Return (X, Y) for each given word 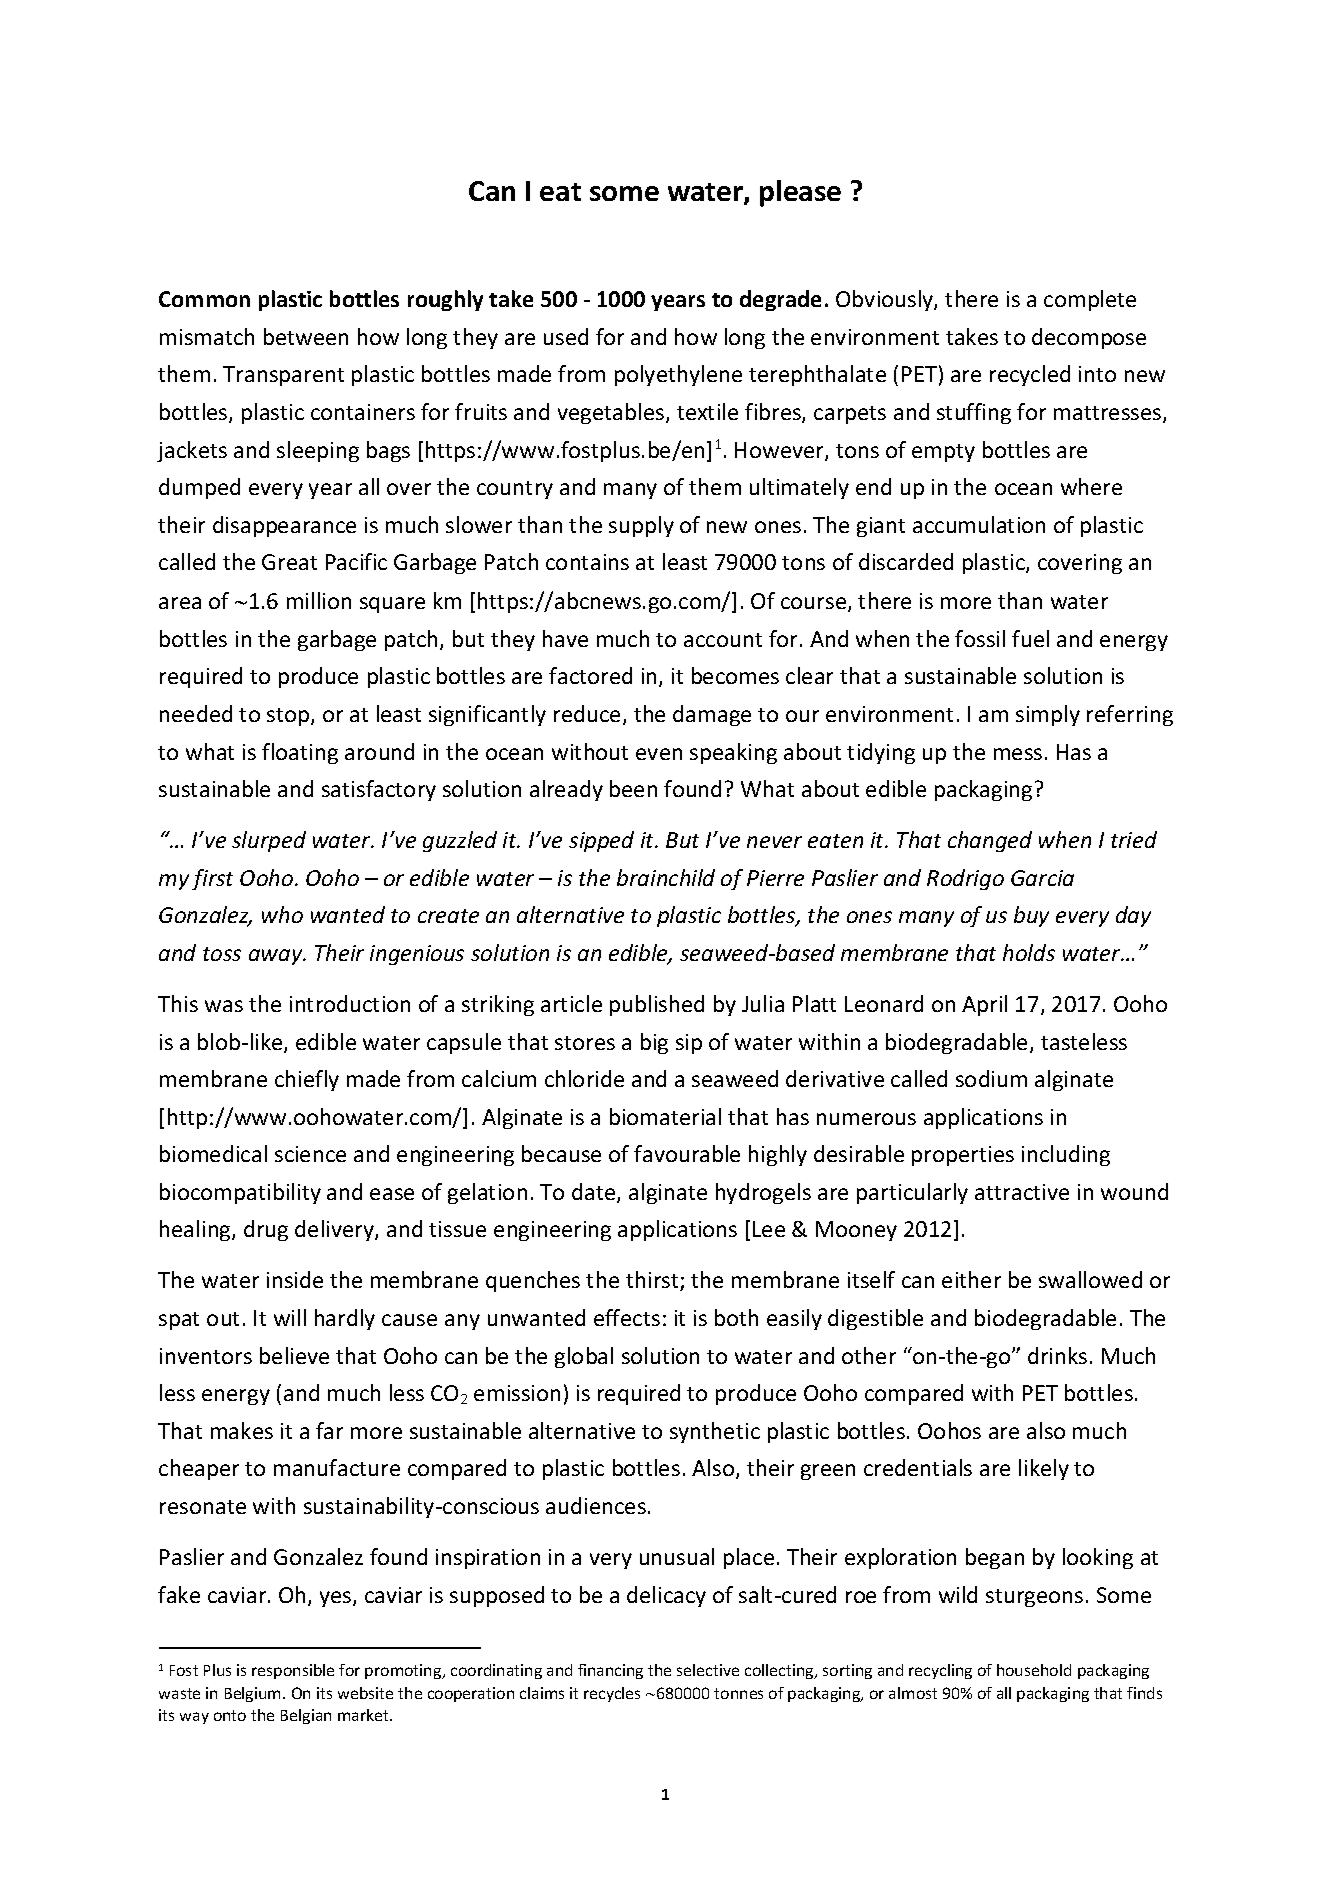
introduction (350, 1003)
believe (294, 1355)
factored (590, 675)
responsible (293, 1671)
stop (289, 717)
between (306, 336)
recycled (1030, 375)
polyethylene (678, 375)
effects (627, 1317)
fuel (1030, 638)
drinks (1057, 1355)
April (984, 1005)
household (1034, 1670)
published (657, 1005)
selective (708, 1670)
